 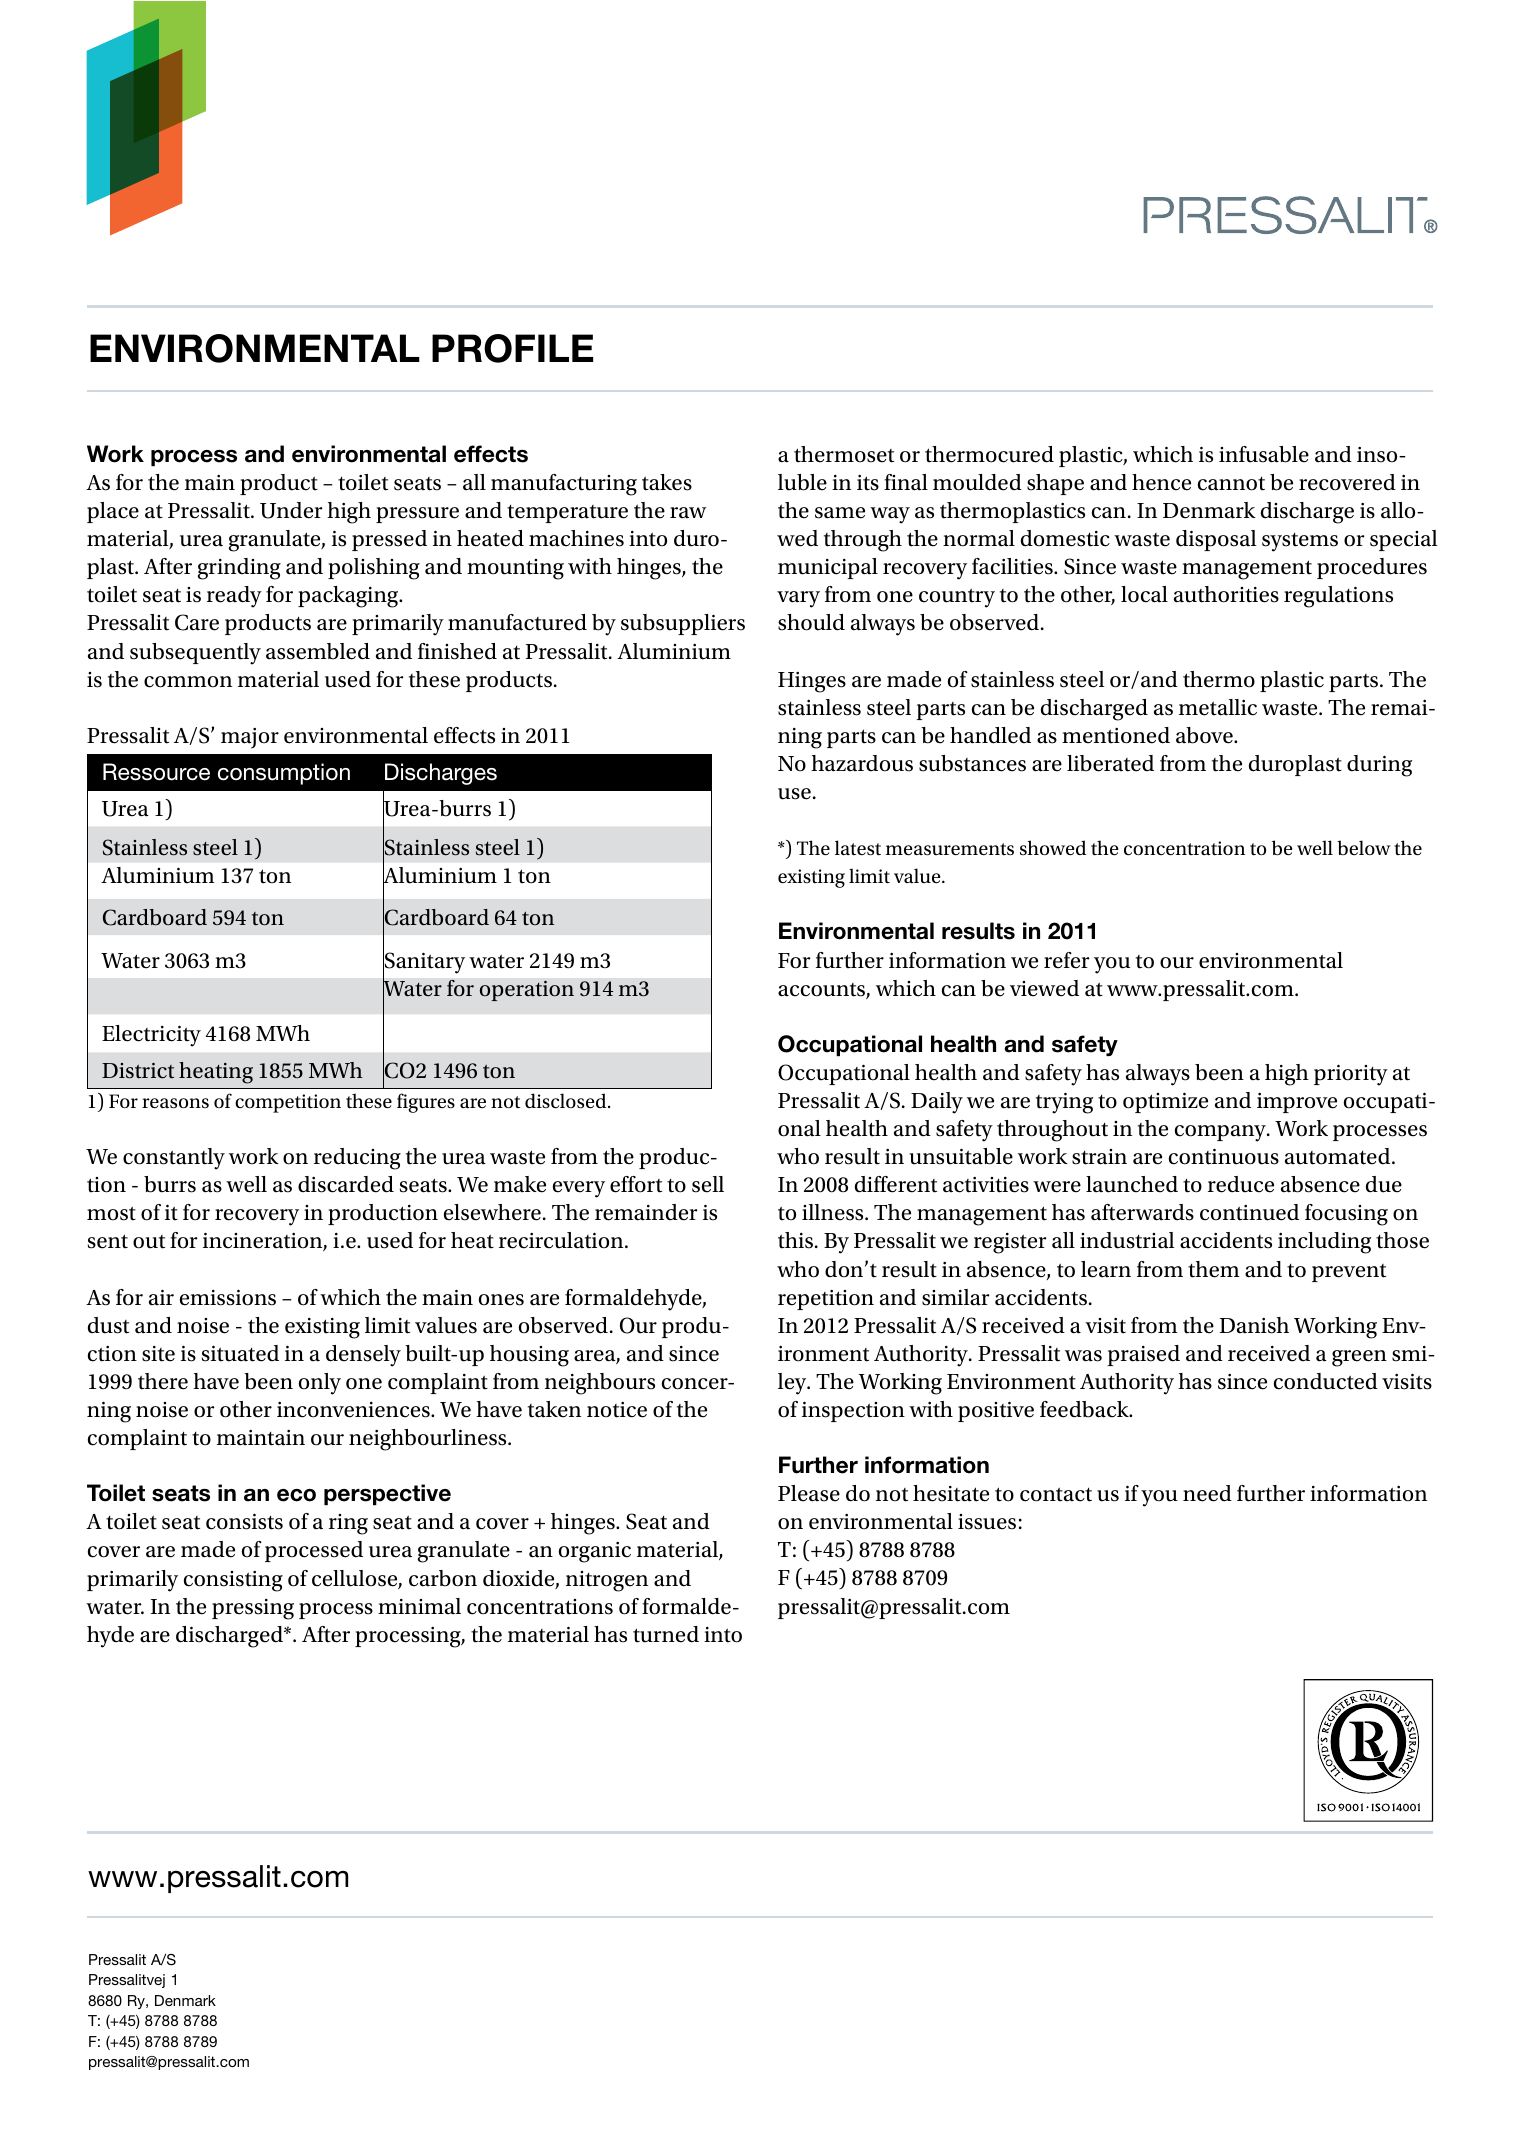 I want to click on company, so click(x=1221, y=1133).
